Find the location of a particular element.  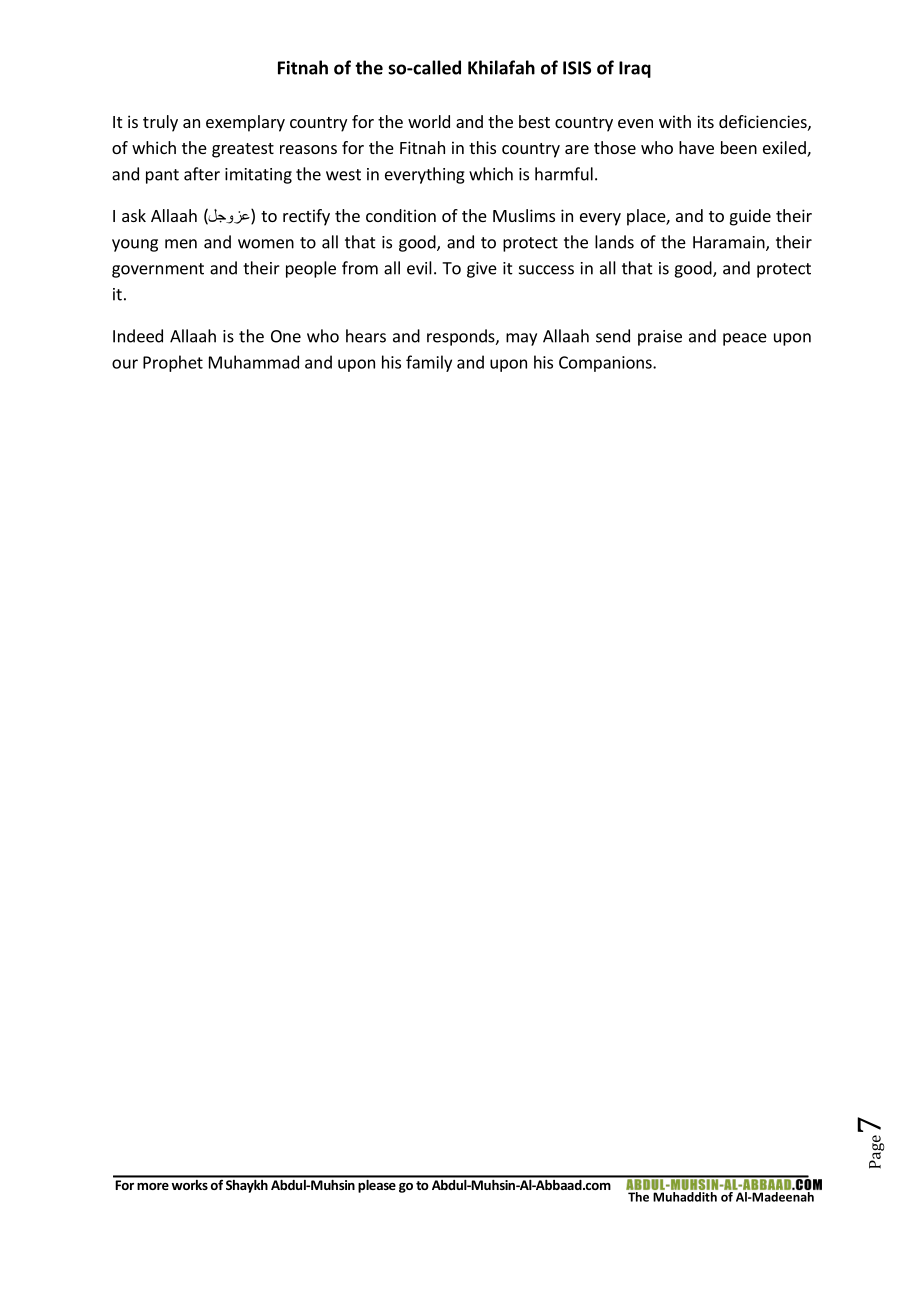

Muhammad is located at coordinates (254, 362).
